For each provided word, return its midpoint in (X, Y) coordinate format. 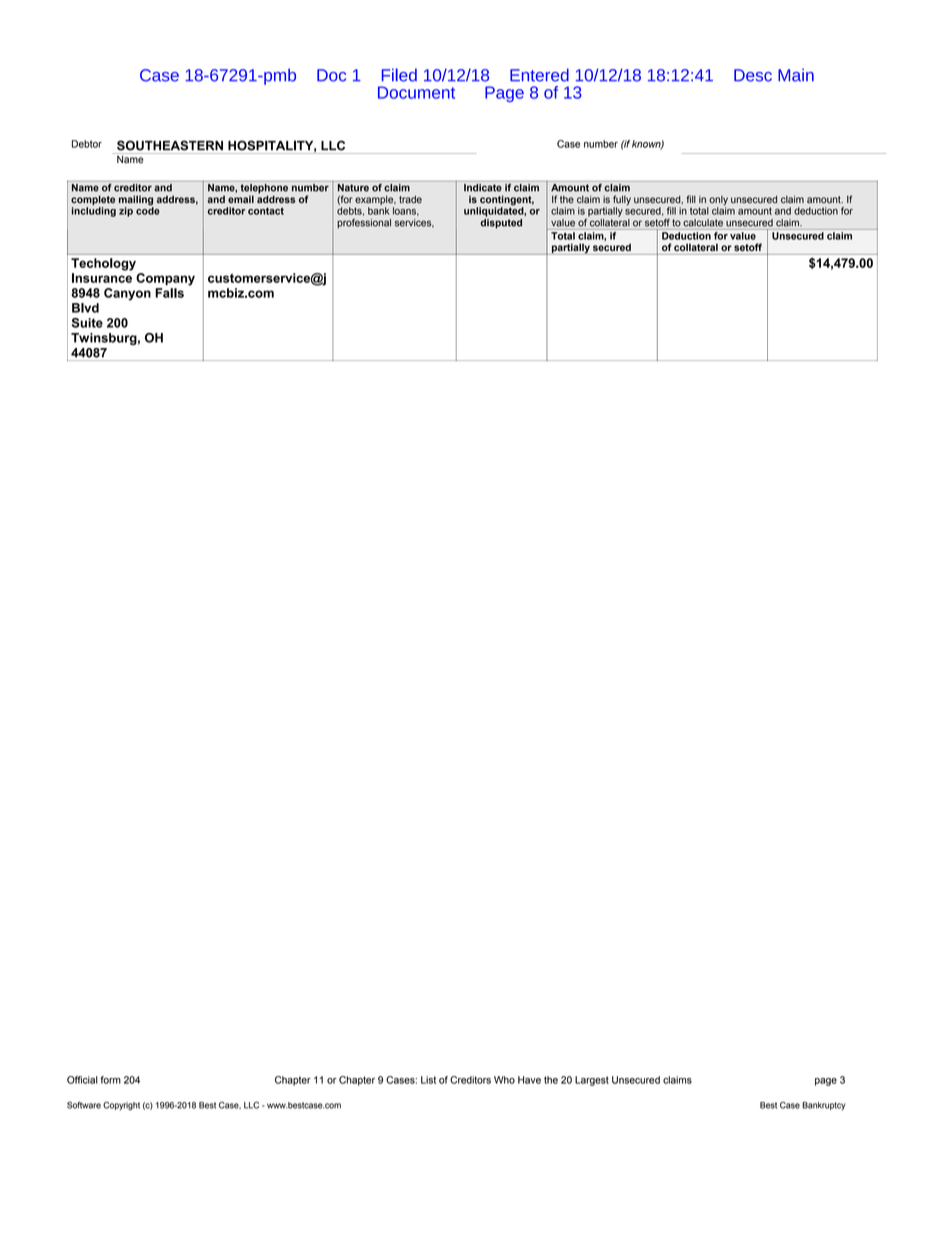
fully (622, 200)
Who (504, 1080)
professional (364, 223)
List (428, 1080)
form (110, 1080)
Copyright (121, 1106)
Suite (87, 323)
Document (416, 92)
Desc (753, 75)
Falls (169, 293)
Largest (592, 1081)
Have (529, 1080)
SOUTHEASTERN (170, 145)
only (718, 201)
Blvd (85, 308)
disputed (501, 222)
